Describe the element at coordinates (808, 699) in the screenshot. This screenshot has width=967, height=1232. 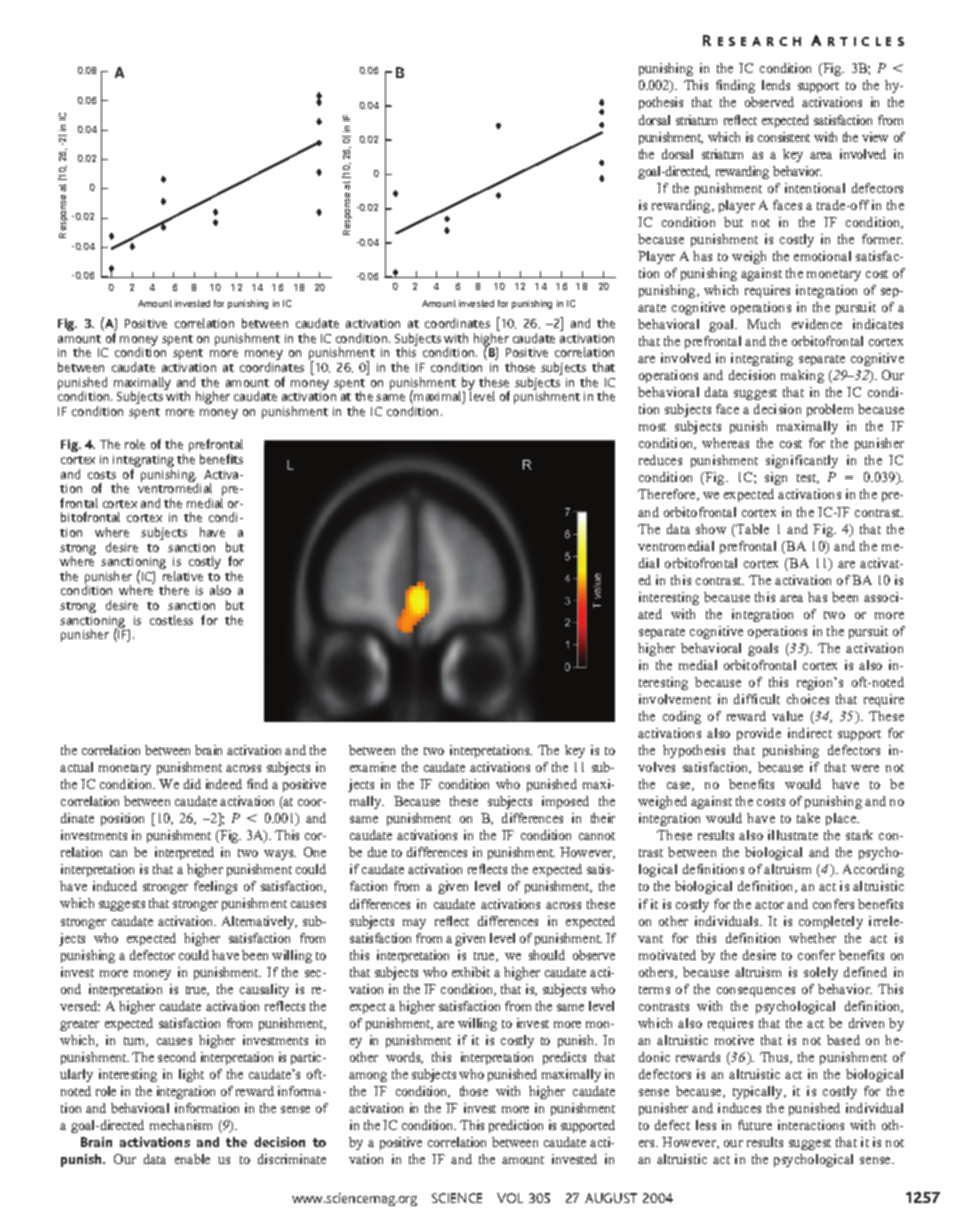
I see `choices` at that location.
